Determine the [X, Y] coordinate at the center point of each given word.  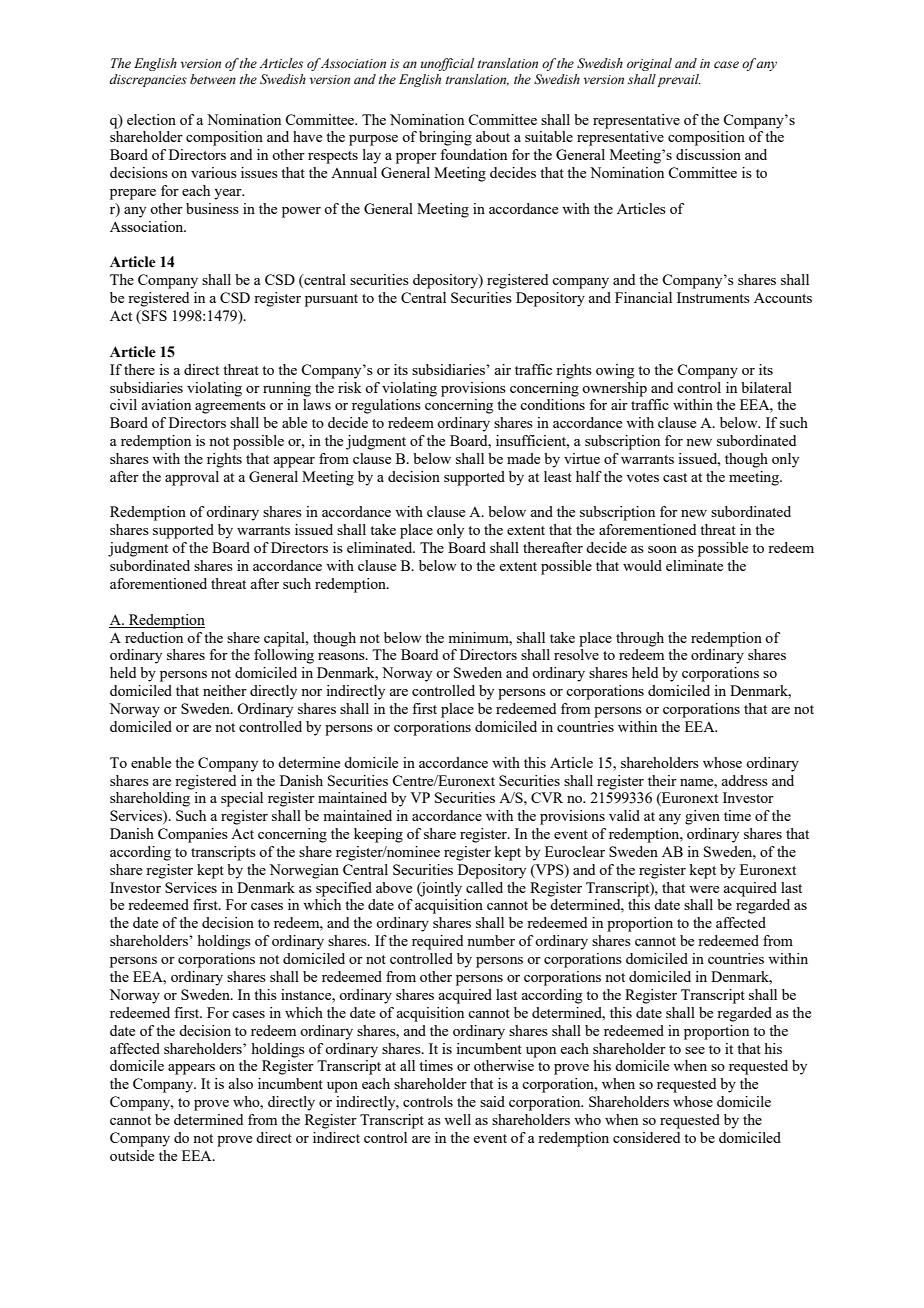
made [523, 458]
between [213, 79]
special [242, 799]
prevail [679, 80]
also [241, 1083]
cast [675, 477]
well [457, 1119]
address [745, 780]
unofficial [447, 64]
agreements [230, 407]
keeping [378, 835]
